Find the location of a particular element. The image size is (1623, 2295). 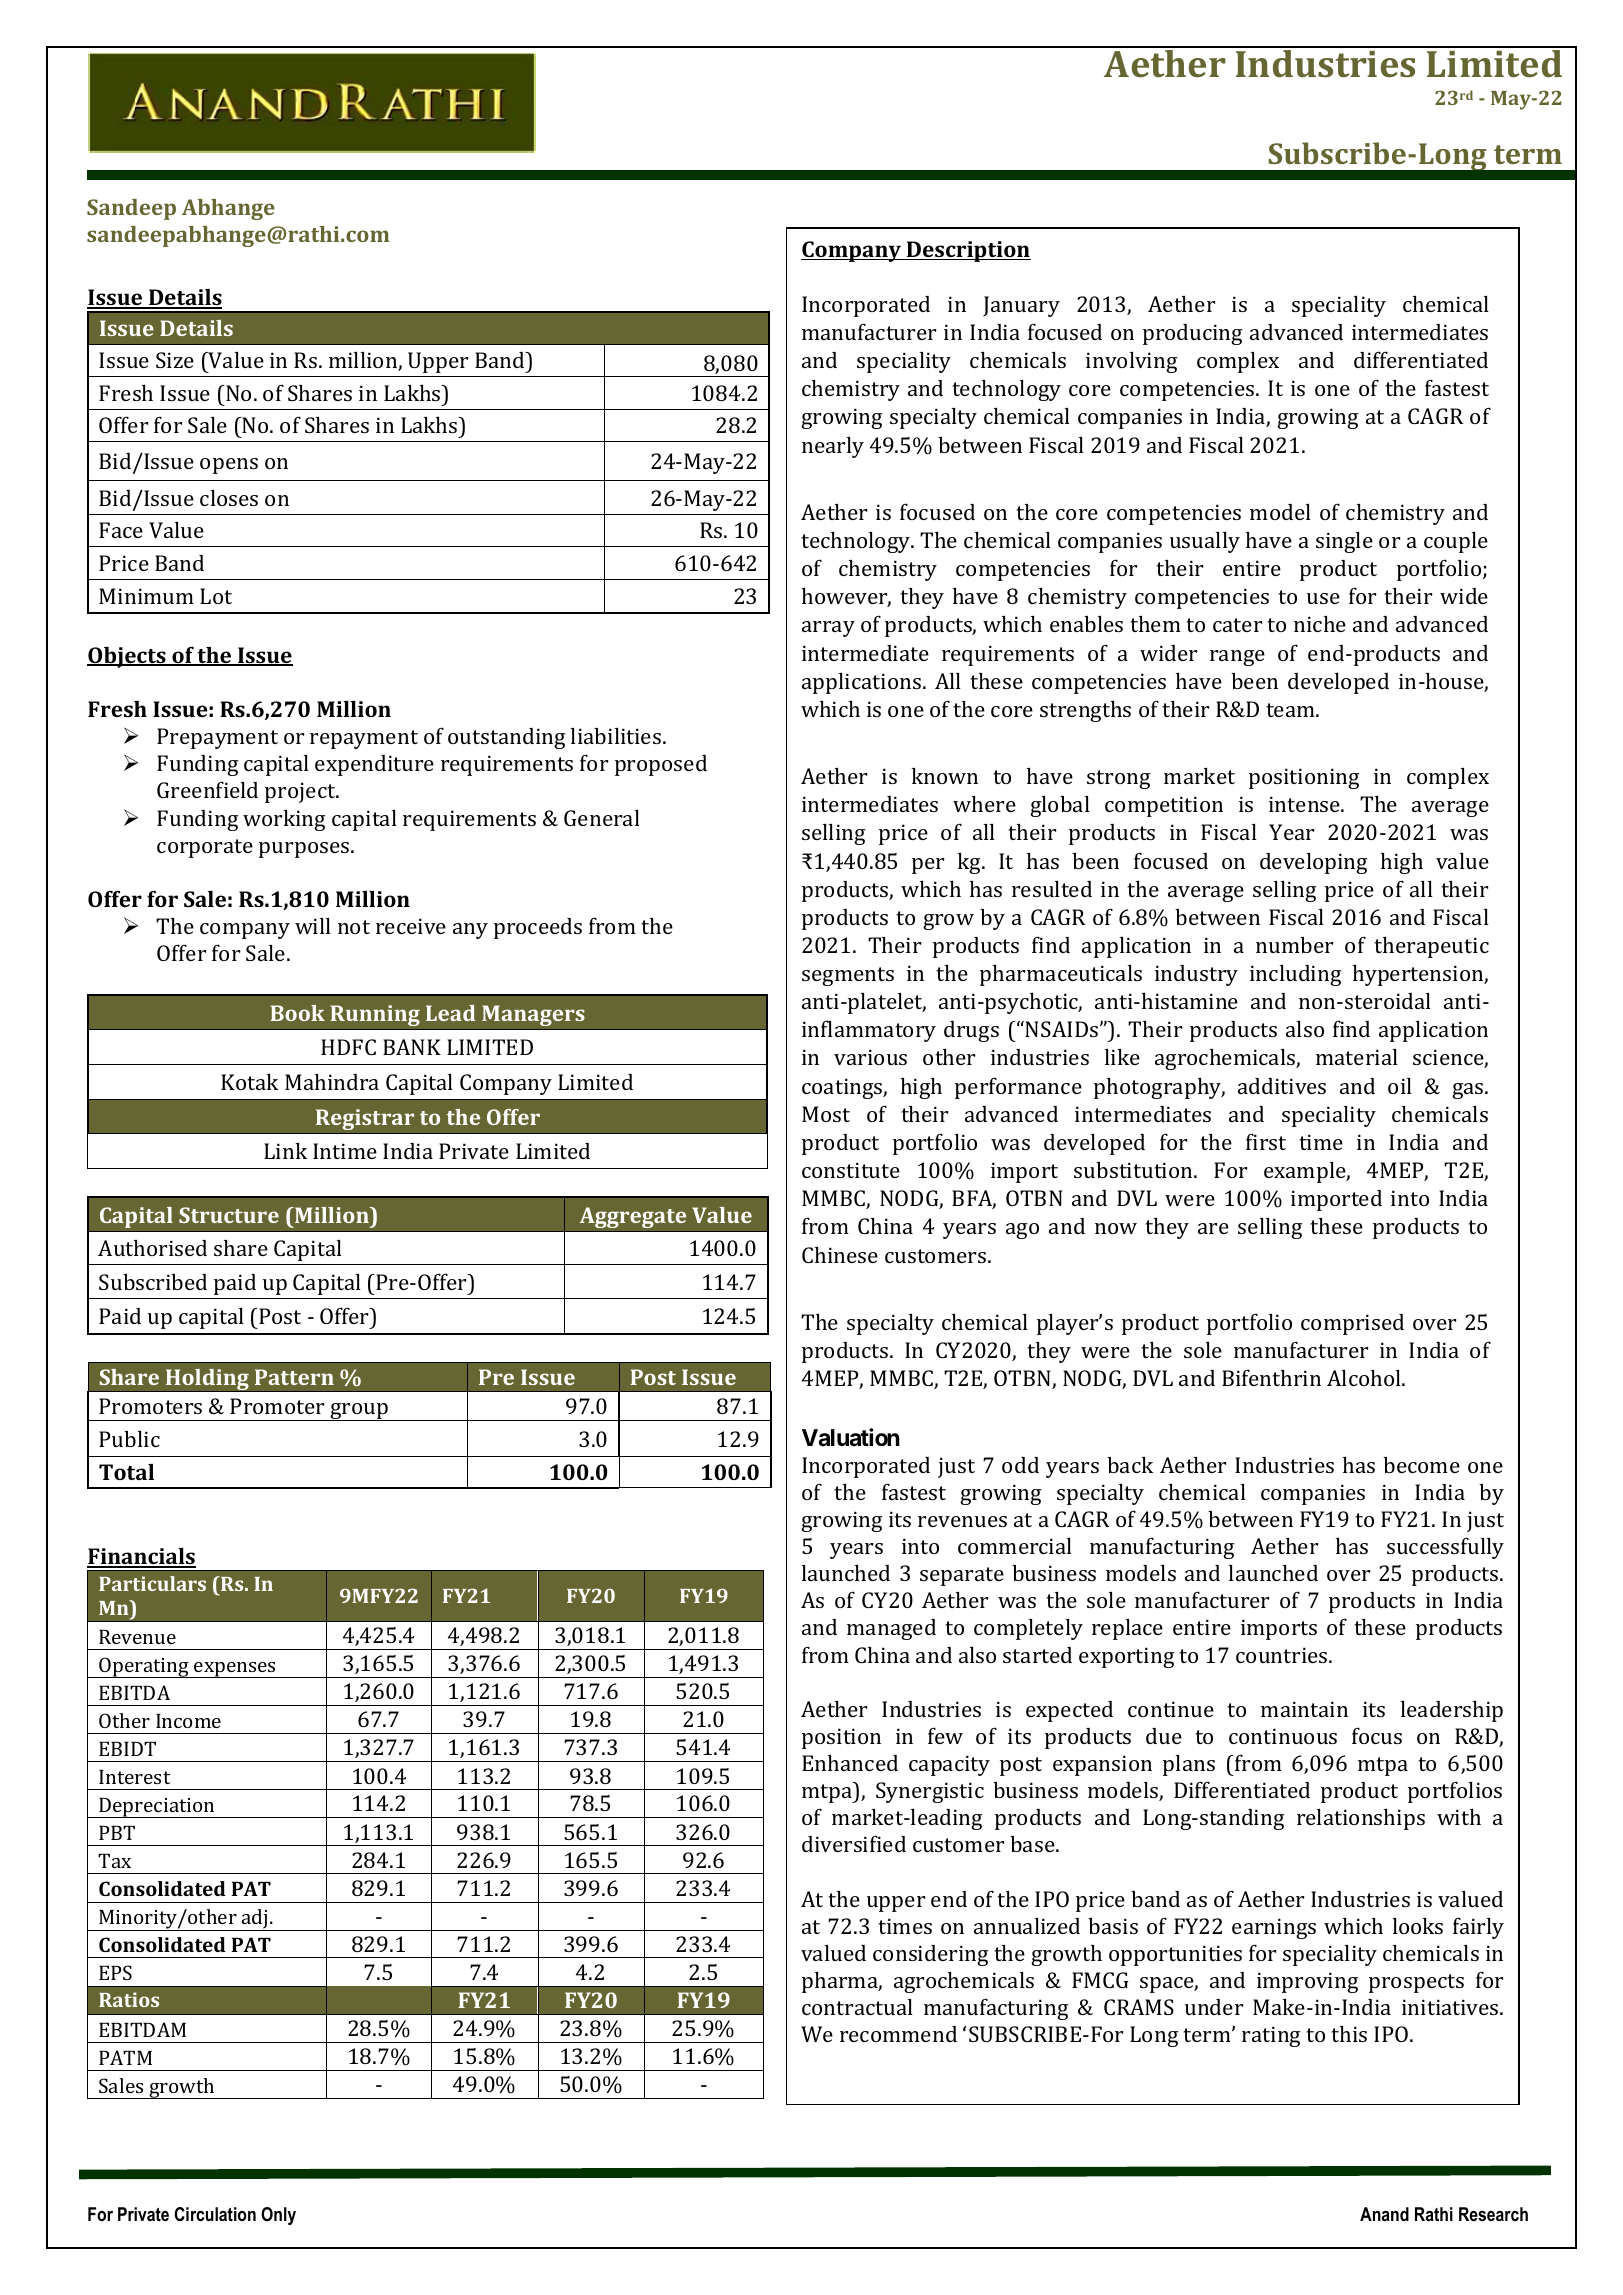

Description is located at coordinates (968, 251).
